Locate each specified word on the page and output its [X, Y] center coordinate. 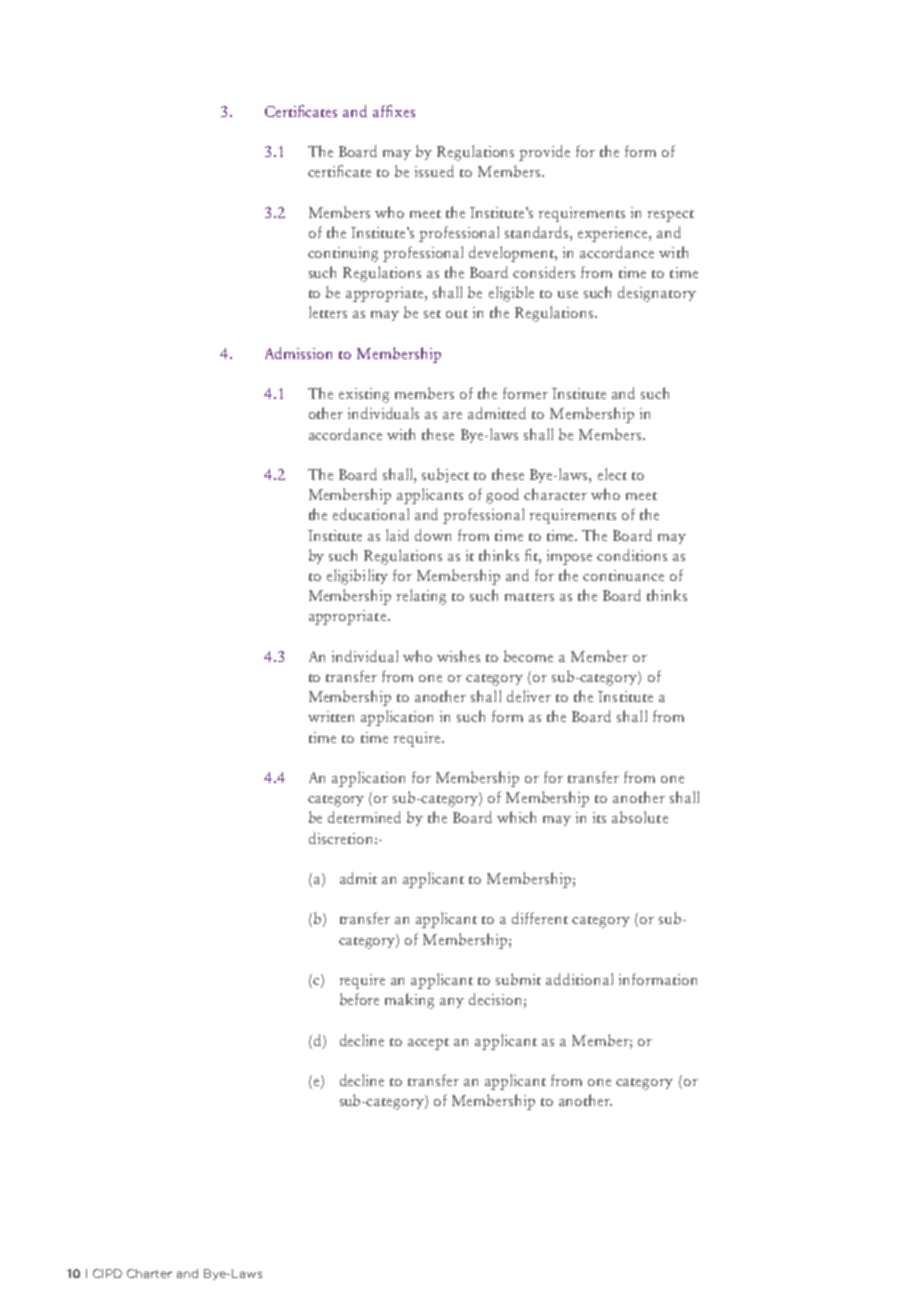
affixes [394, 111]
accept [428, 1044]
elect [612, 474]
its [599, 817]
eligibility [357, 577]
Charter [149, 1273]
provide [544, 153]
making [409, 1001]
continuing [343, 254]
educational [371, 514]
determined [364, 817]
